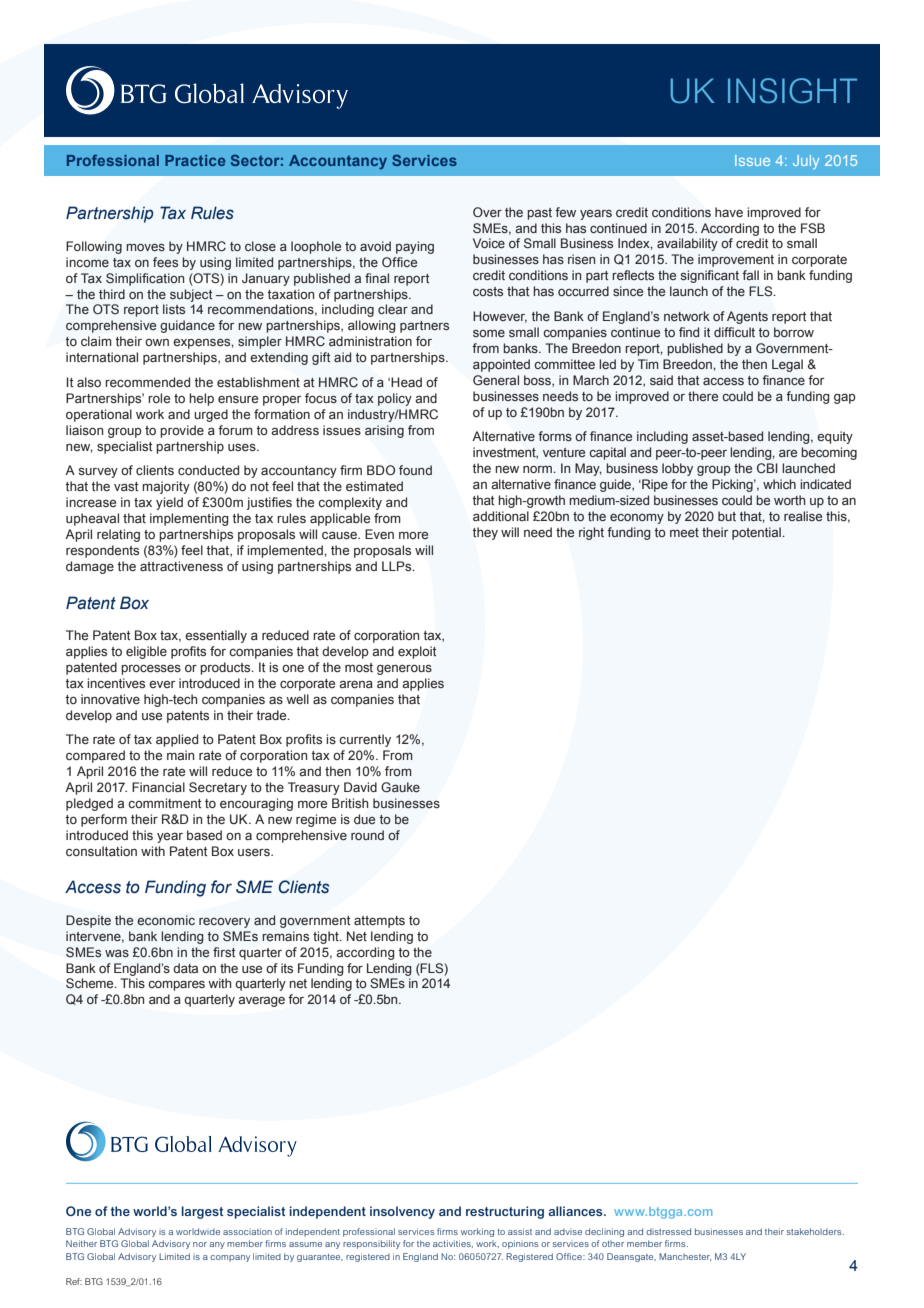  Describe the element at coordinates (539, 214) in the document. I see `past` at that location.
